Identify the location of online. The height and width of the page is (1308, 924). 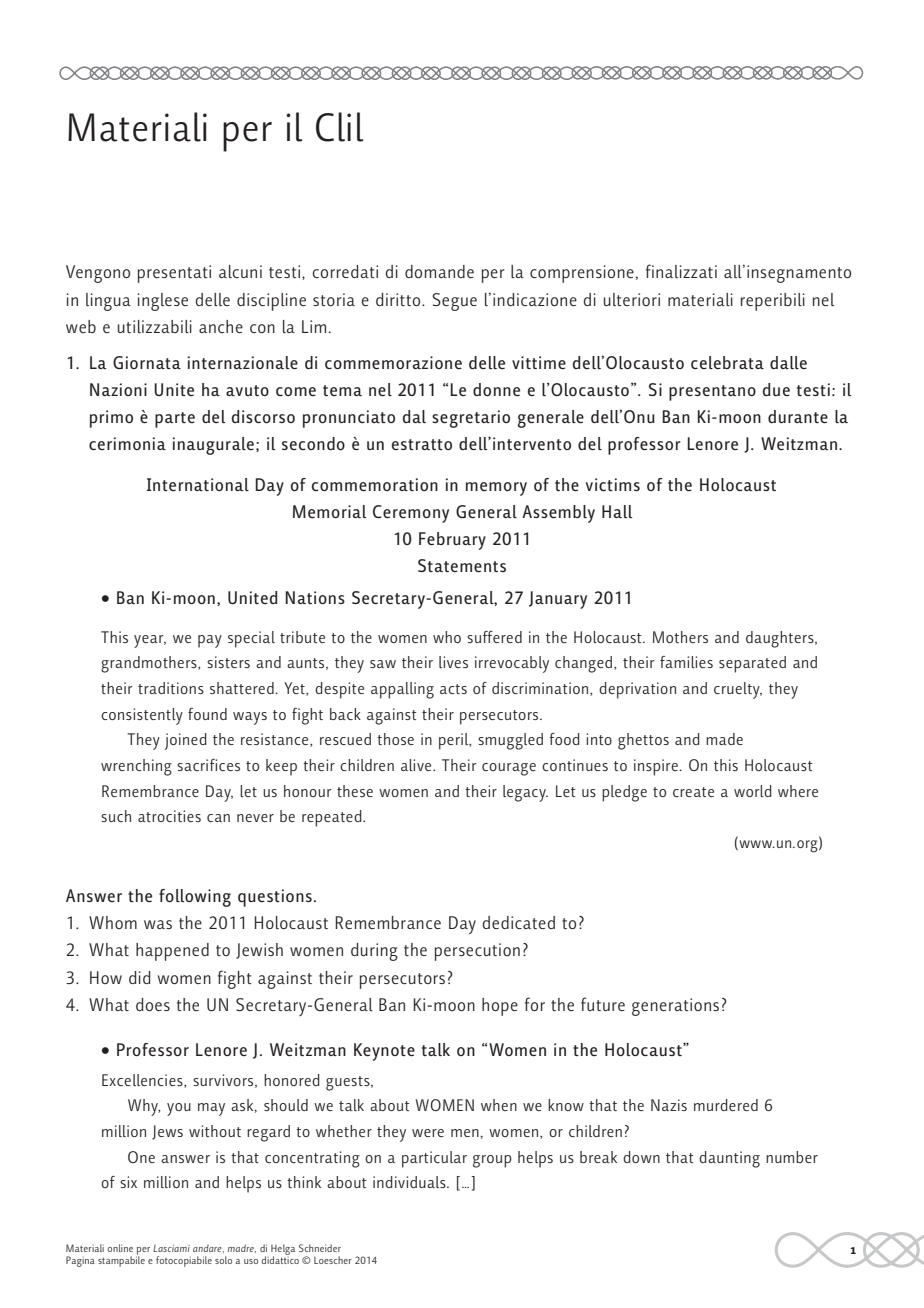
(120, 1248).
